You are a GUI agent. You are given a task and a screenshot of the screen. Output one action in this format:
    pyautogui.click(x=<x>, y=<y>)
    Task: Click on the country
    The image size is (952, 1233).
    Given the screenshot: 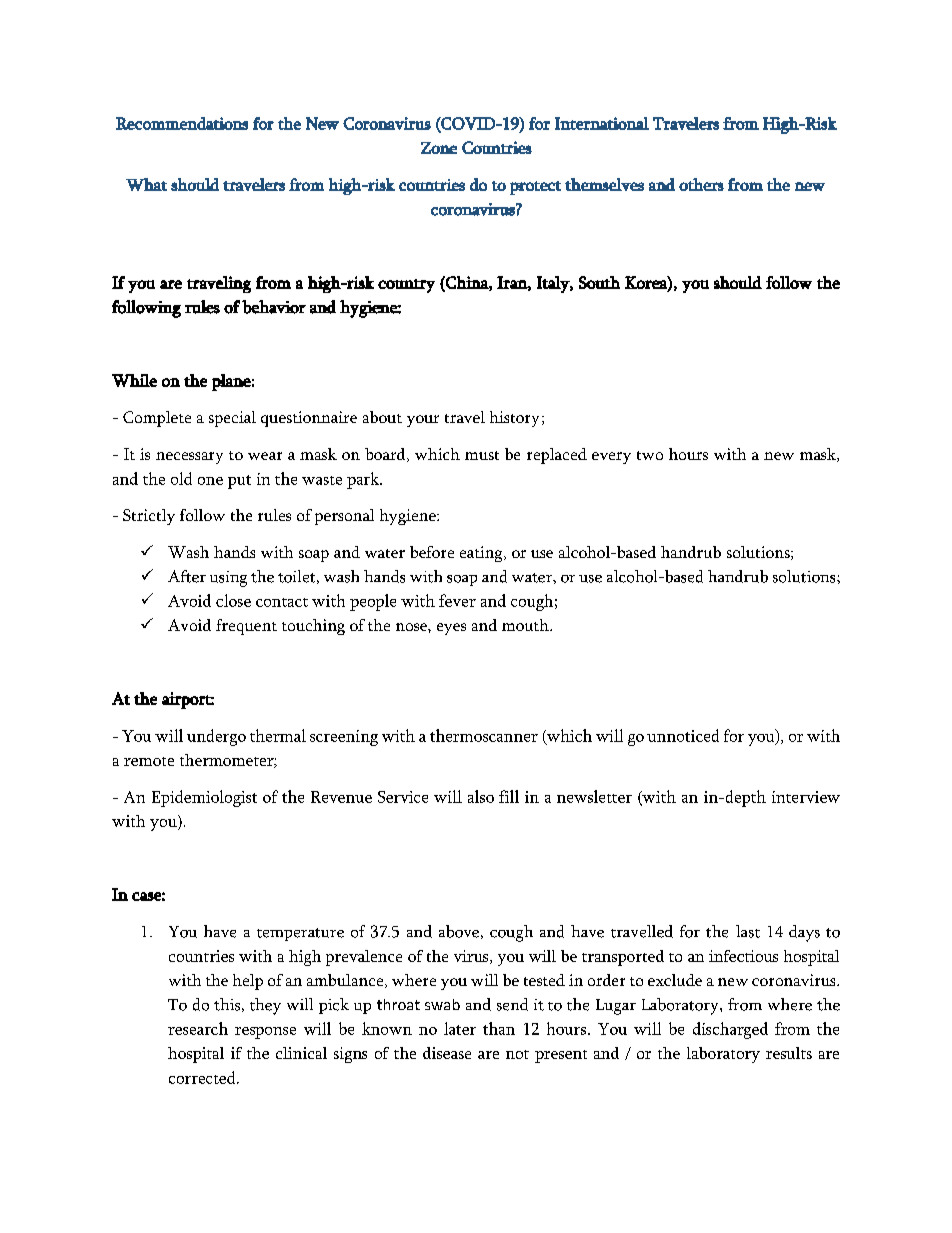 What is the action you would take?
    pyautogui.click(x=406, y=286)
